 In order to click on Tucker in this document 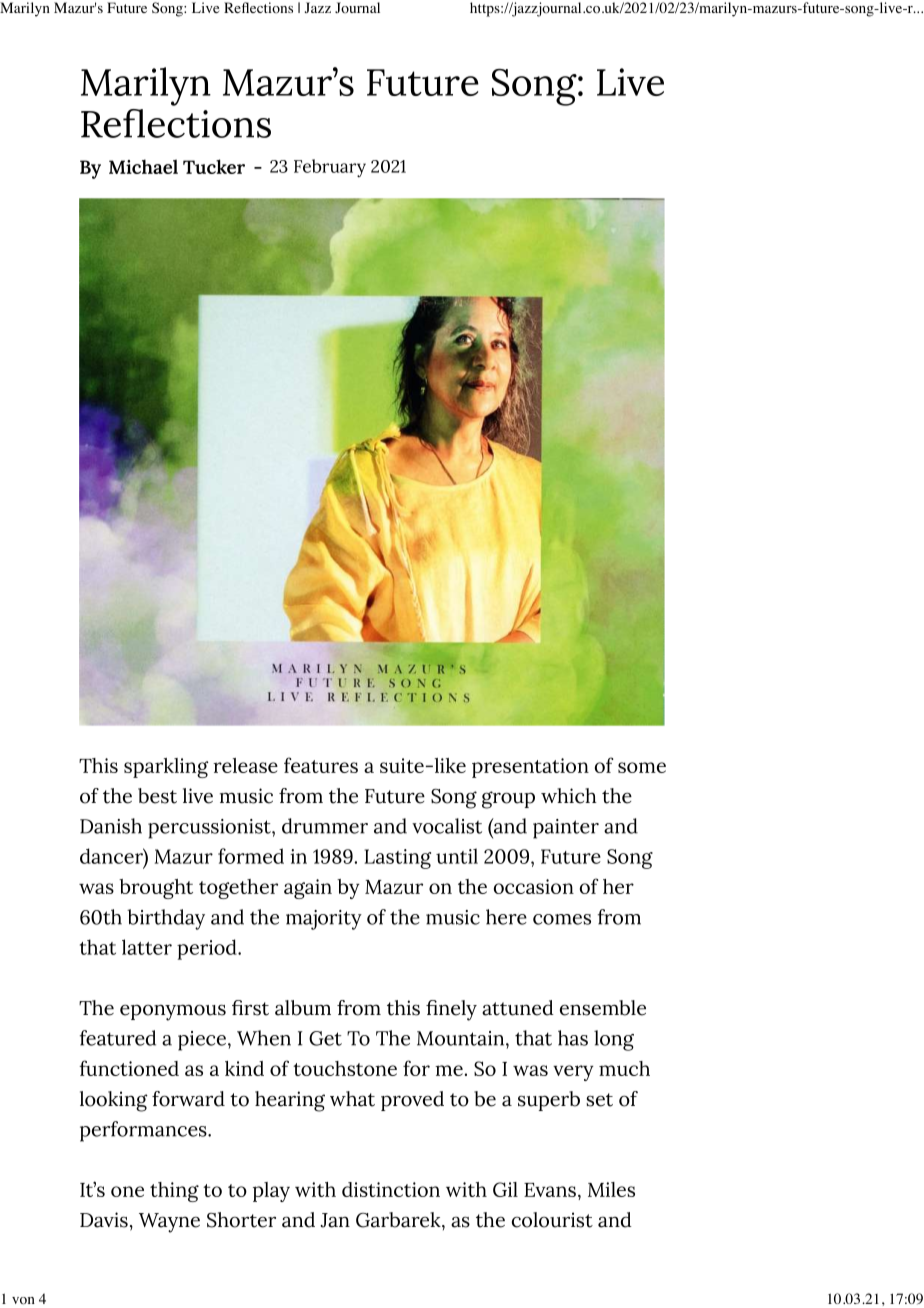, I will do `click(214, 166)`.
